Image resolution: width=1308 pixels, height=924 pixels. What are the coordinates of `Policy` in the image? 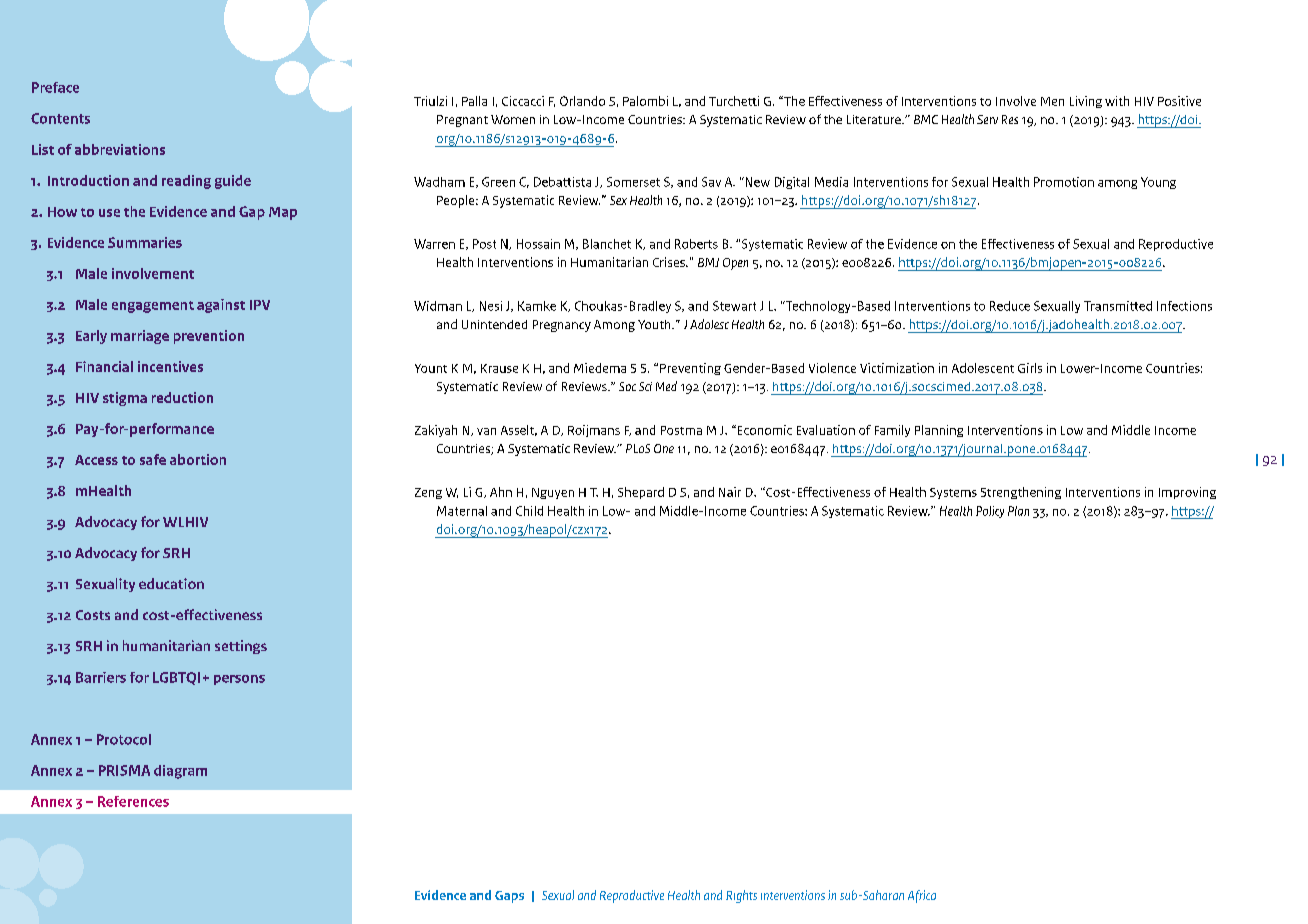 It's located at (990, 512).
